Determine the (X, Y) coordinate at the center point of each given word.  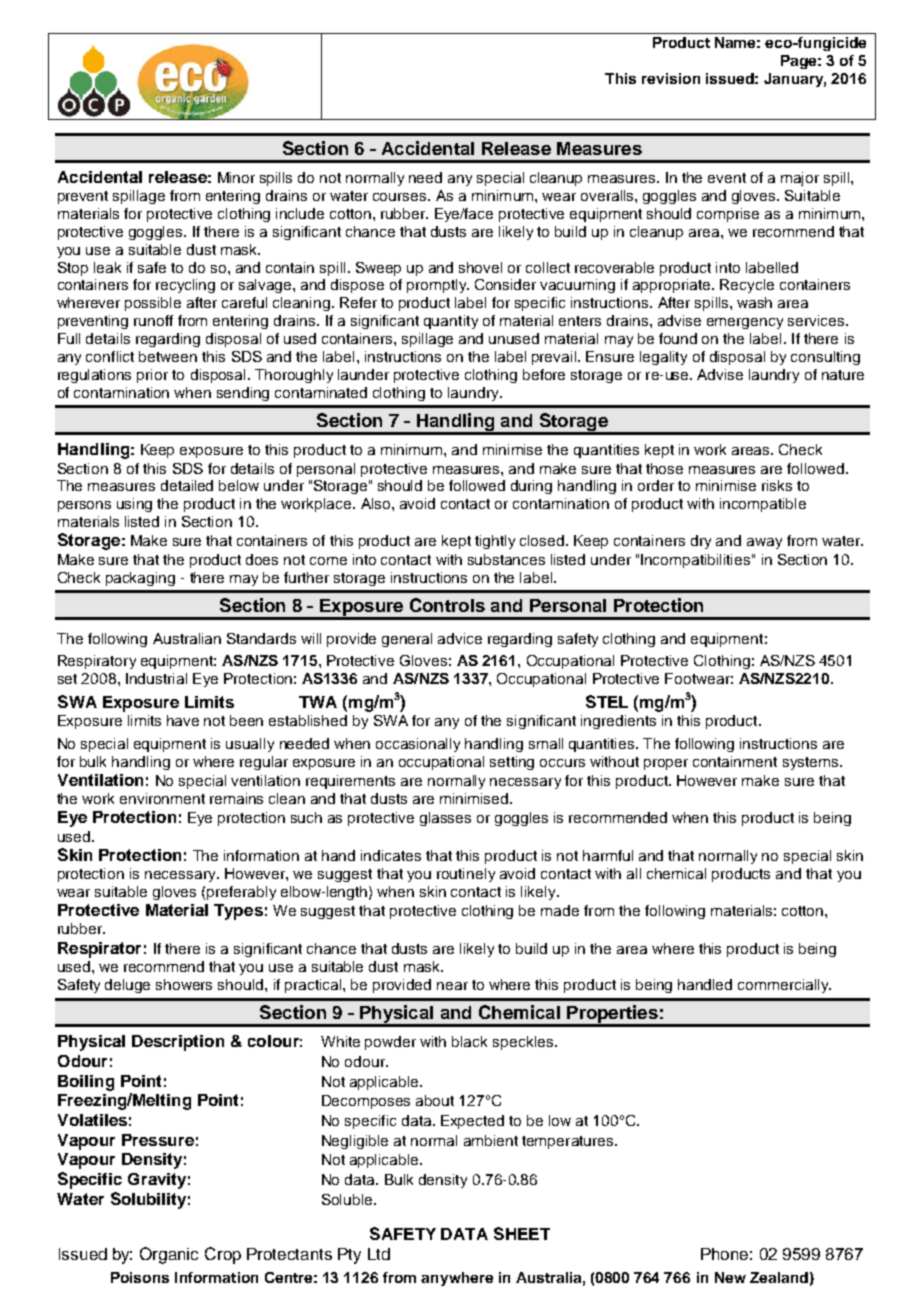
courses (401, 197)
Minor (236, 177)
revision (671, 78)
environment (162, 798)
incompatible (763, 505)
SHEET (522, 1233)
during (531, 487)
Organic (169, 1255)
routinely (466, 875)
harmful (608, 855)
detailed (187, 485)
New (730, 1277)
